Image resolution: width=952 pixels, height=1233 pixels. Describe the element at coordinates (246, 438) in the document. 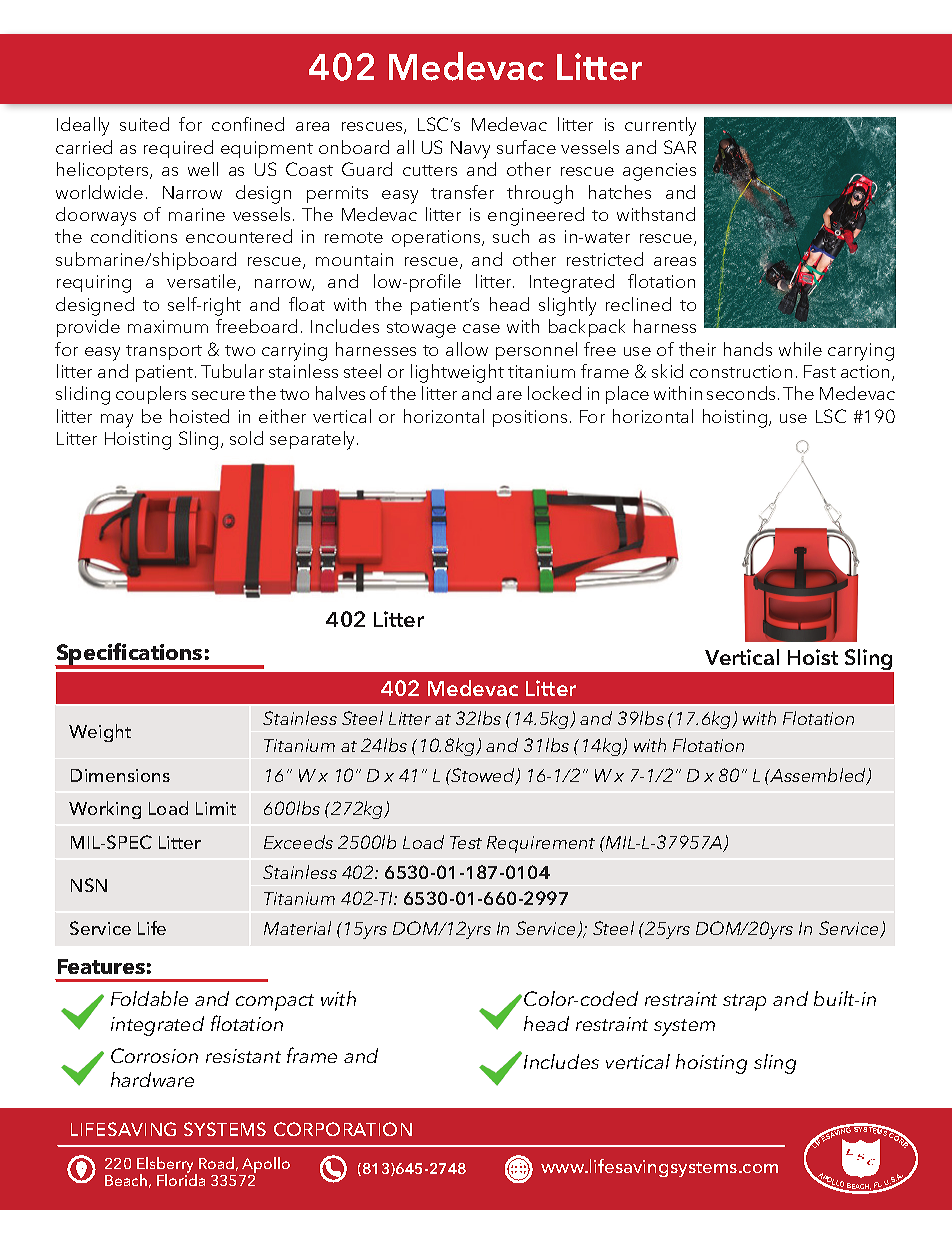

I see `sold` at that location.
